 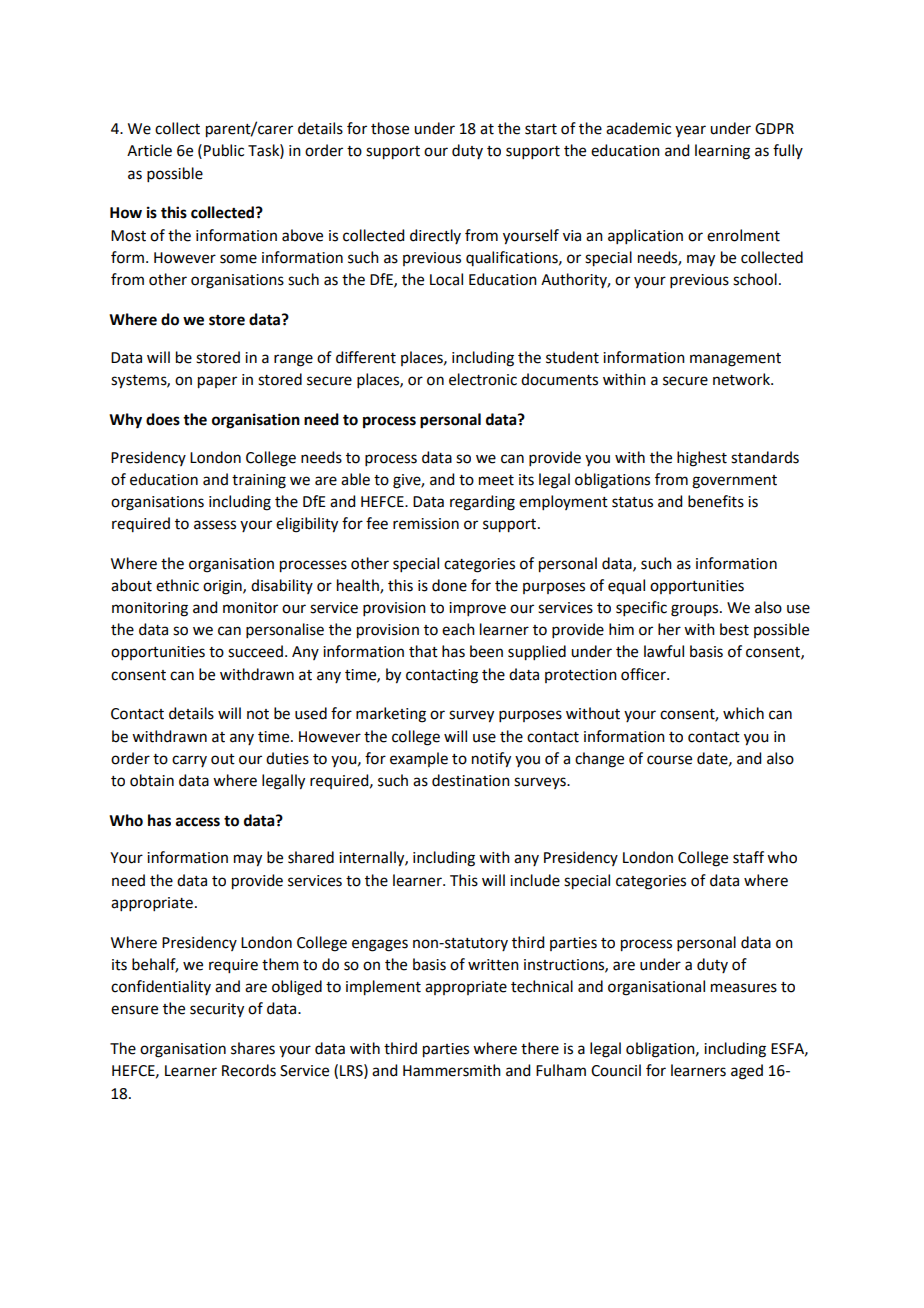 What do you see at coordinates (198, 822) in the image?
I see `access` at bounding box center [198, 822].
